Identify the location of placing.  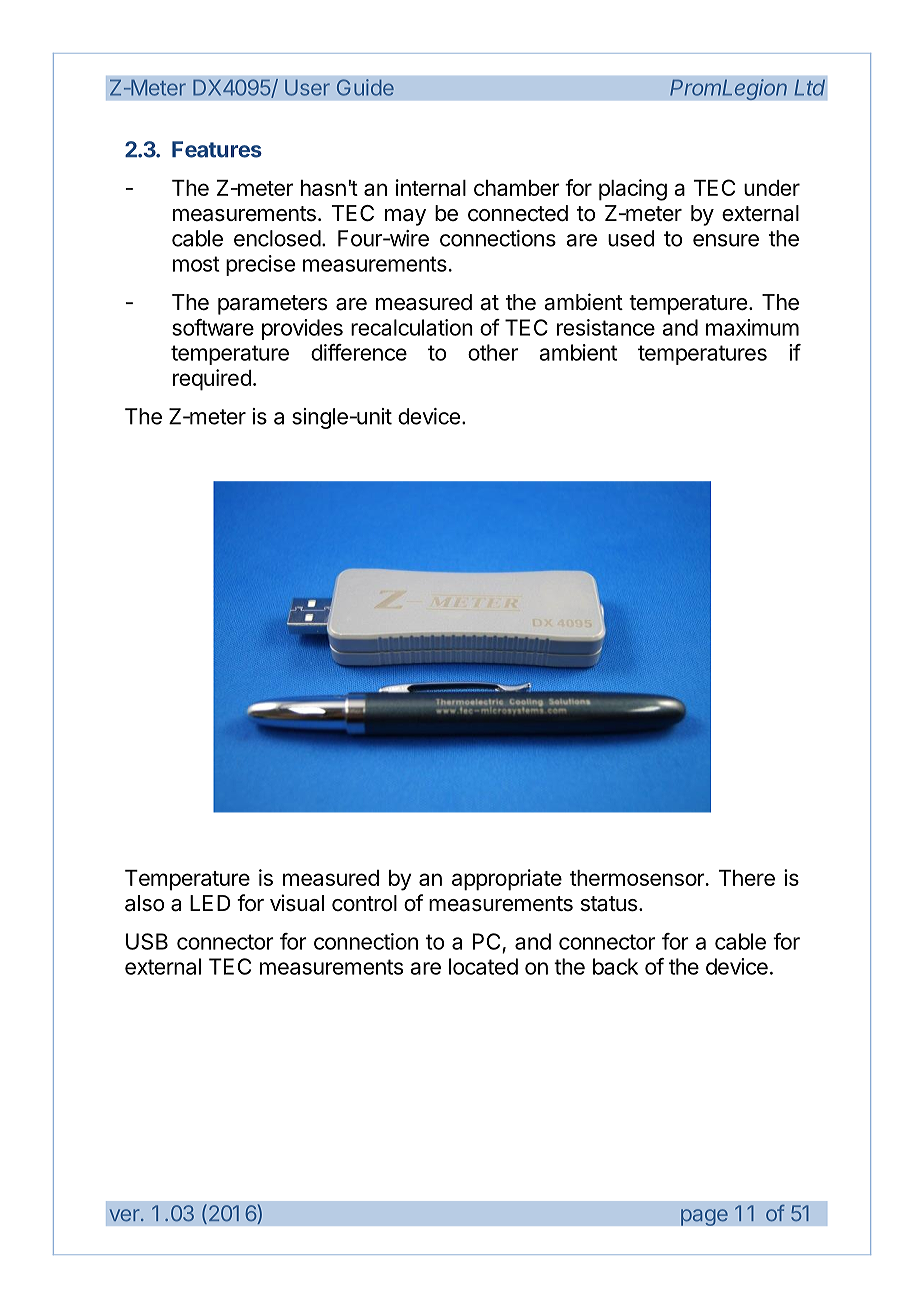
(633, 190).
